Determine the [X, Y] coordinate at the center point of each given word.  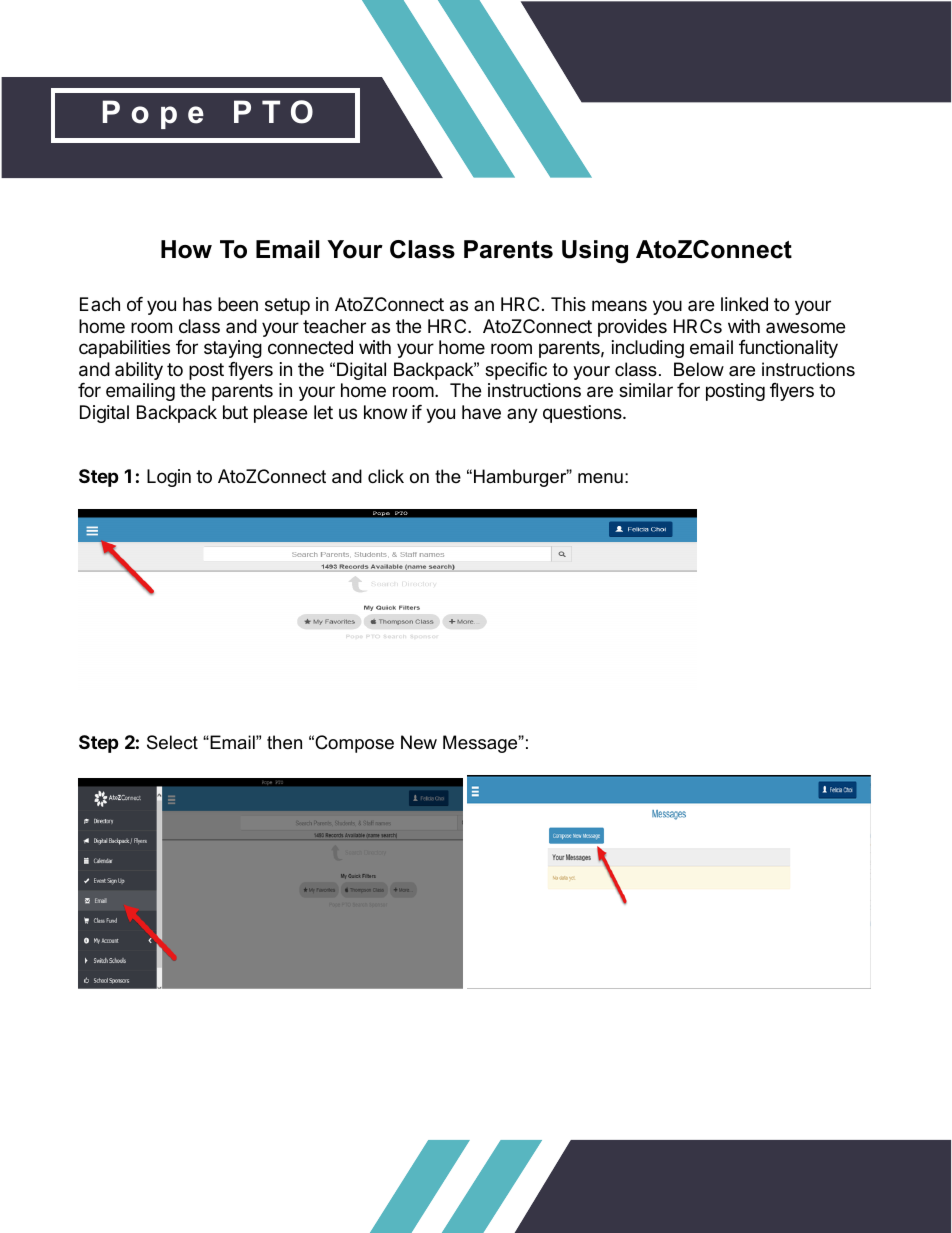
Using [595, 252]
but [235, 412]
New [419, 742]
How [186, 249]
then [284, 742]
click [386, 476]
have [481, 412]
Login [169, 478]
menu [600, 478]
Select [172, 742]
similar [646, 390]
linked [744, 304]
